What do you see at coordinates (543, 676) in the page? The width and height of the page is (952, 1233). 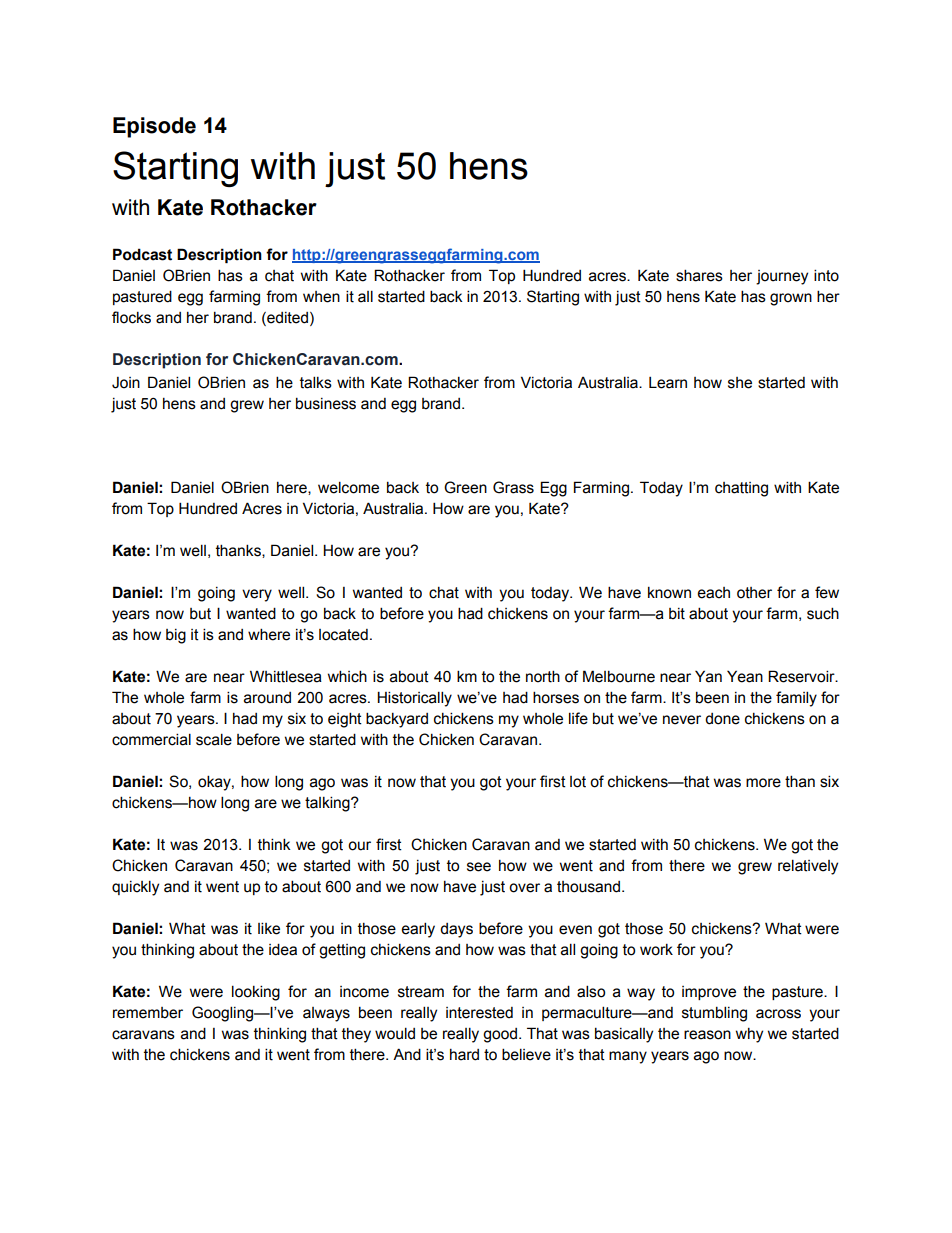 I see `north` at bounding box center [543, 676].
